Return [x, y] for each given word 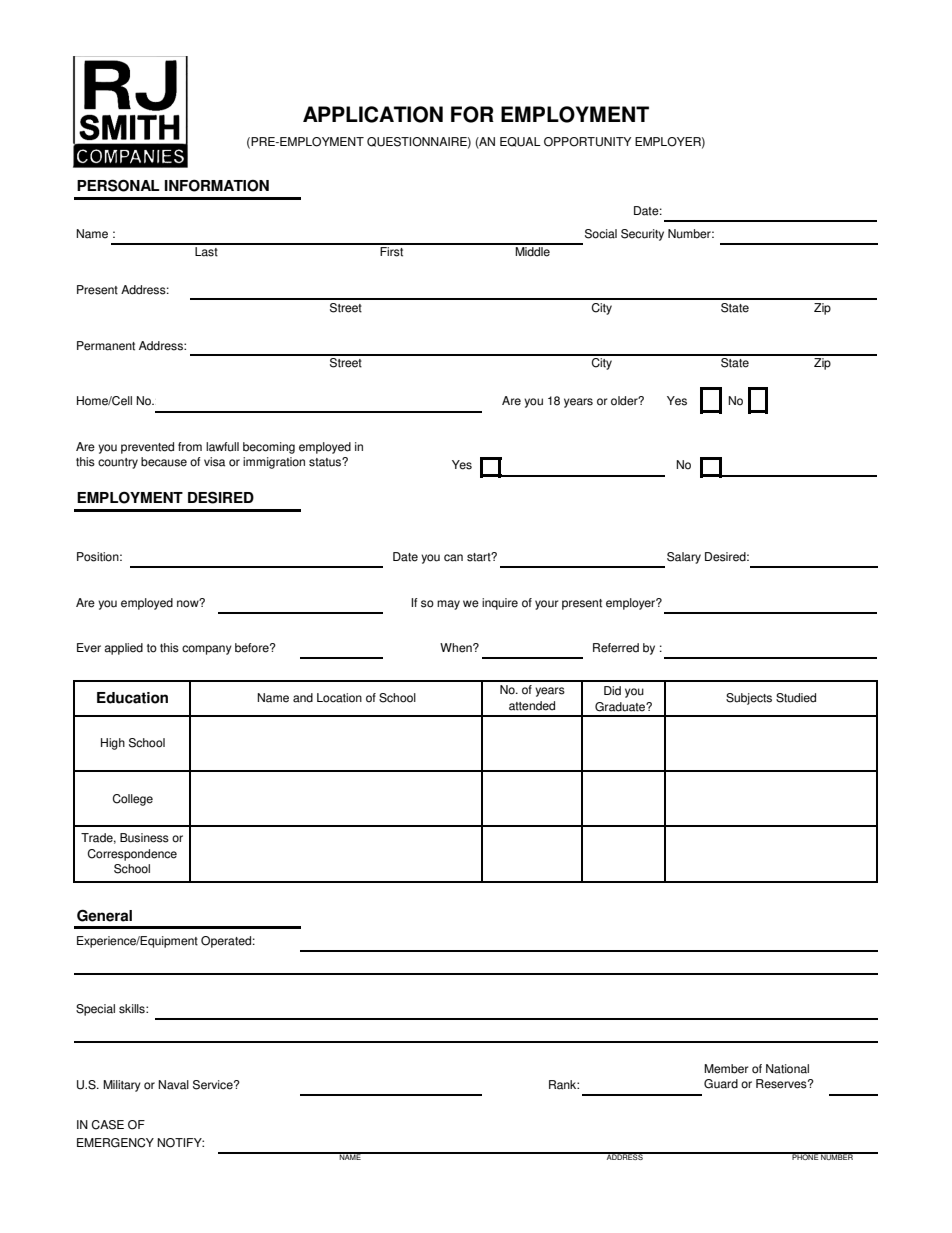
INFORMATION [217, 185]
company [207, 650]
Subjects [749, 699]
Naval [173, 1085]
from [190, 447]
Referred [616, 648]
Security [642, 235]
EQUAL [520, 142]
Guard [721, 1084]
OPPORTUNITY [587, 142]
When [457, 648]
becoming [269, 448]
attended [532, 706]
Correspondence [132, 855]
